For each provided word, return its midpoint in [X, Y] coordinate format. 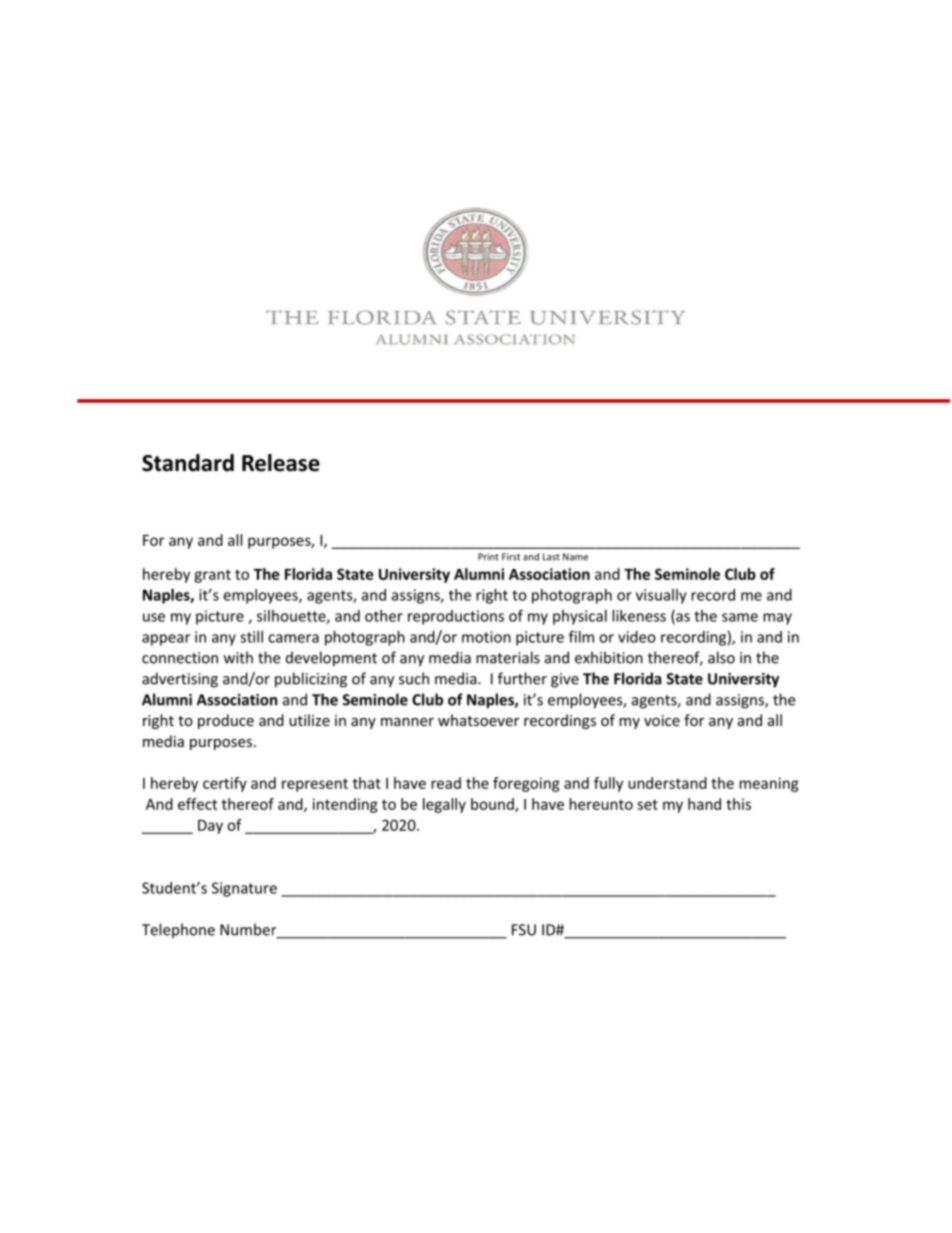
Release [281, 463]
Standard [188, 463]
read [446, 783]
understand [667, 783]
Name [575, 557]
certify [225, 784]
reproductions [456, 617]
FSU [524, 930]
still [251, 637]
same [740, 617]
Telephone [178, 931]
